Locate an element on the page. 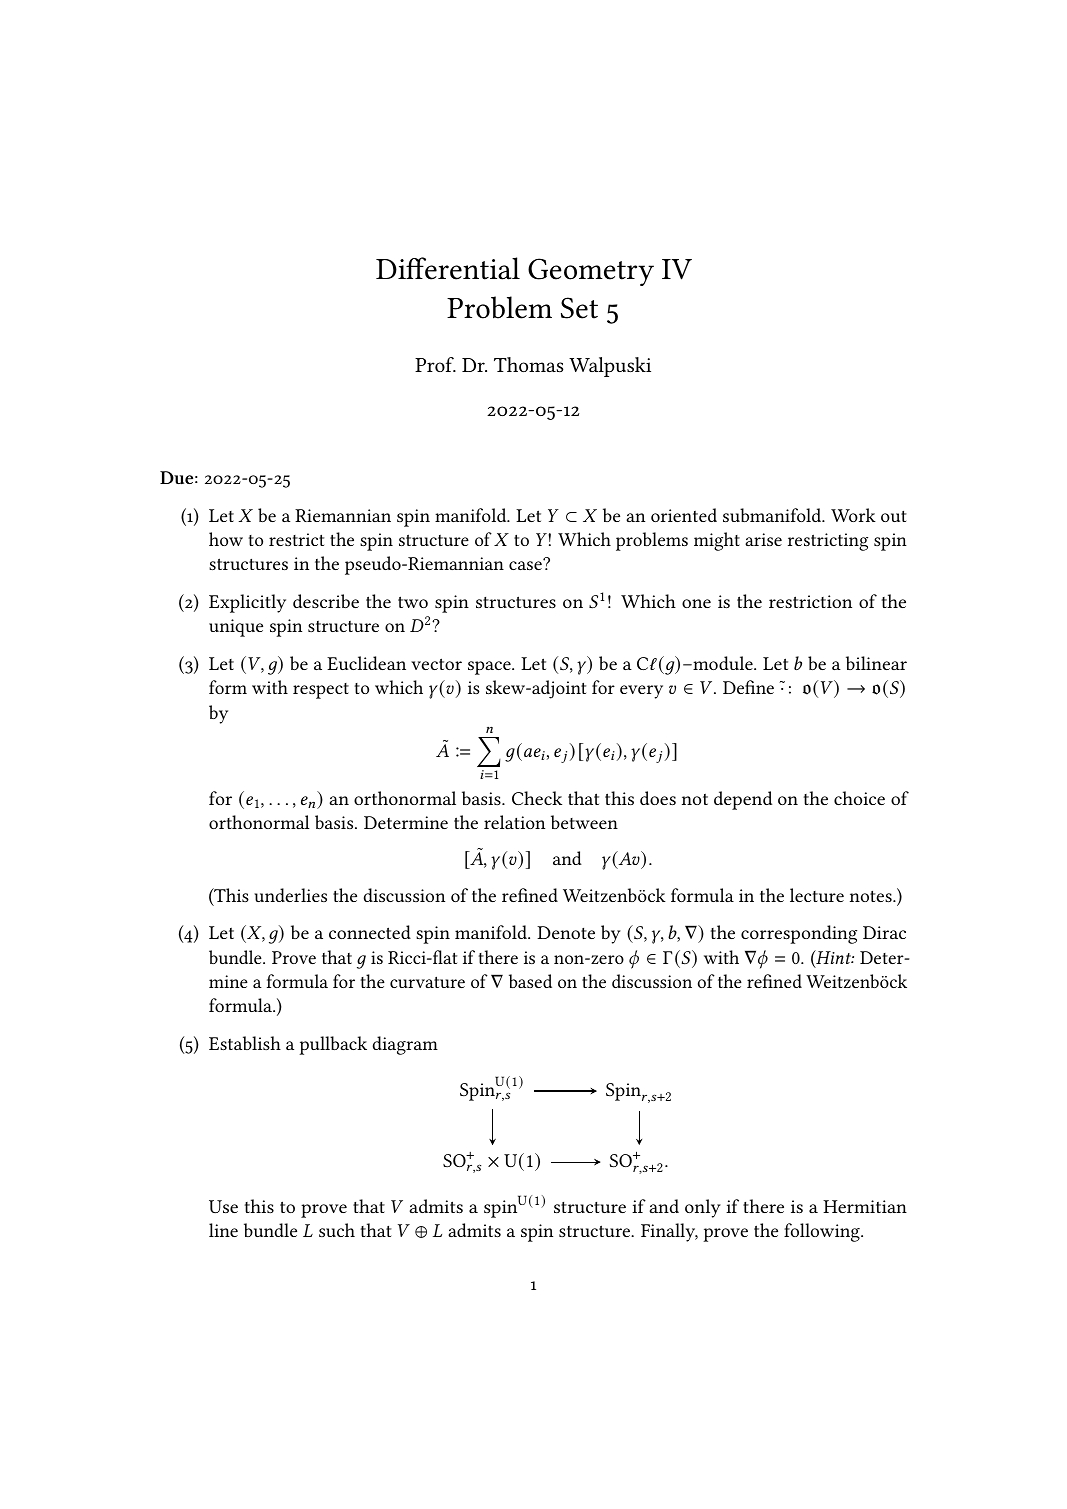  arise is located at coordinates (763, 539).
